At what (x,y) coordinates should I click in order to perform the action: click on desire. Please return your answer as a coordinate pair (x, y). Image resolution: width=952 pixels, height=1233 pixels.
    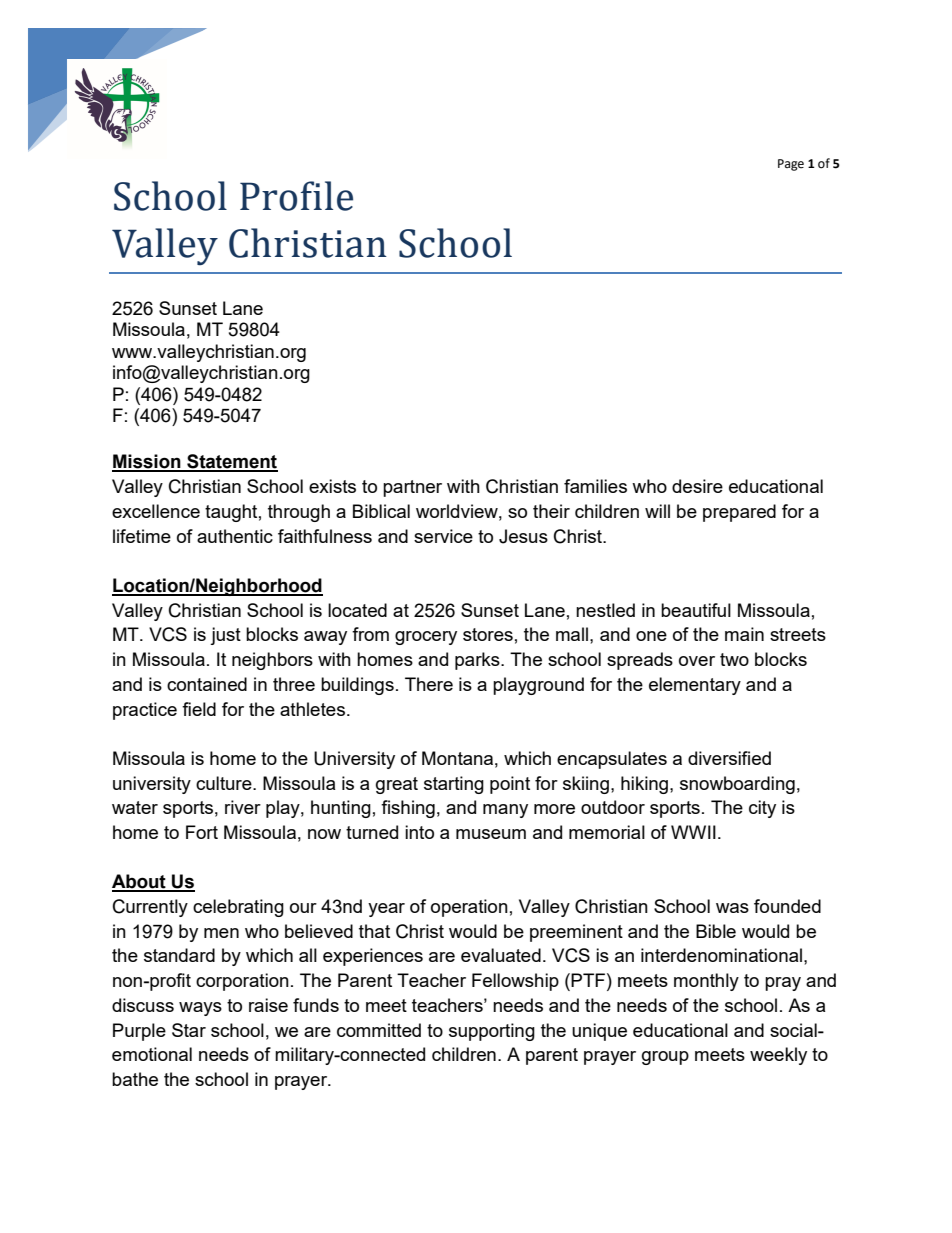
    Looking at the image, I should click on (697, 486).
